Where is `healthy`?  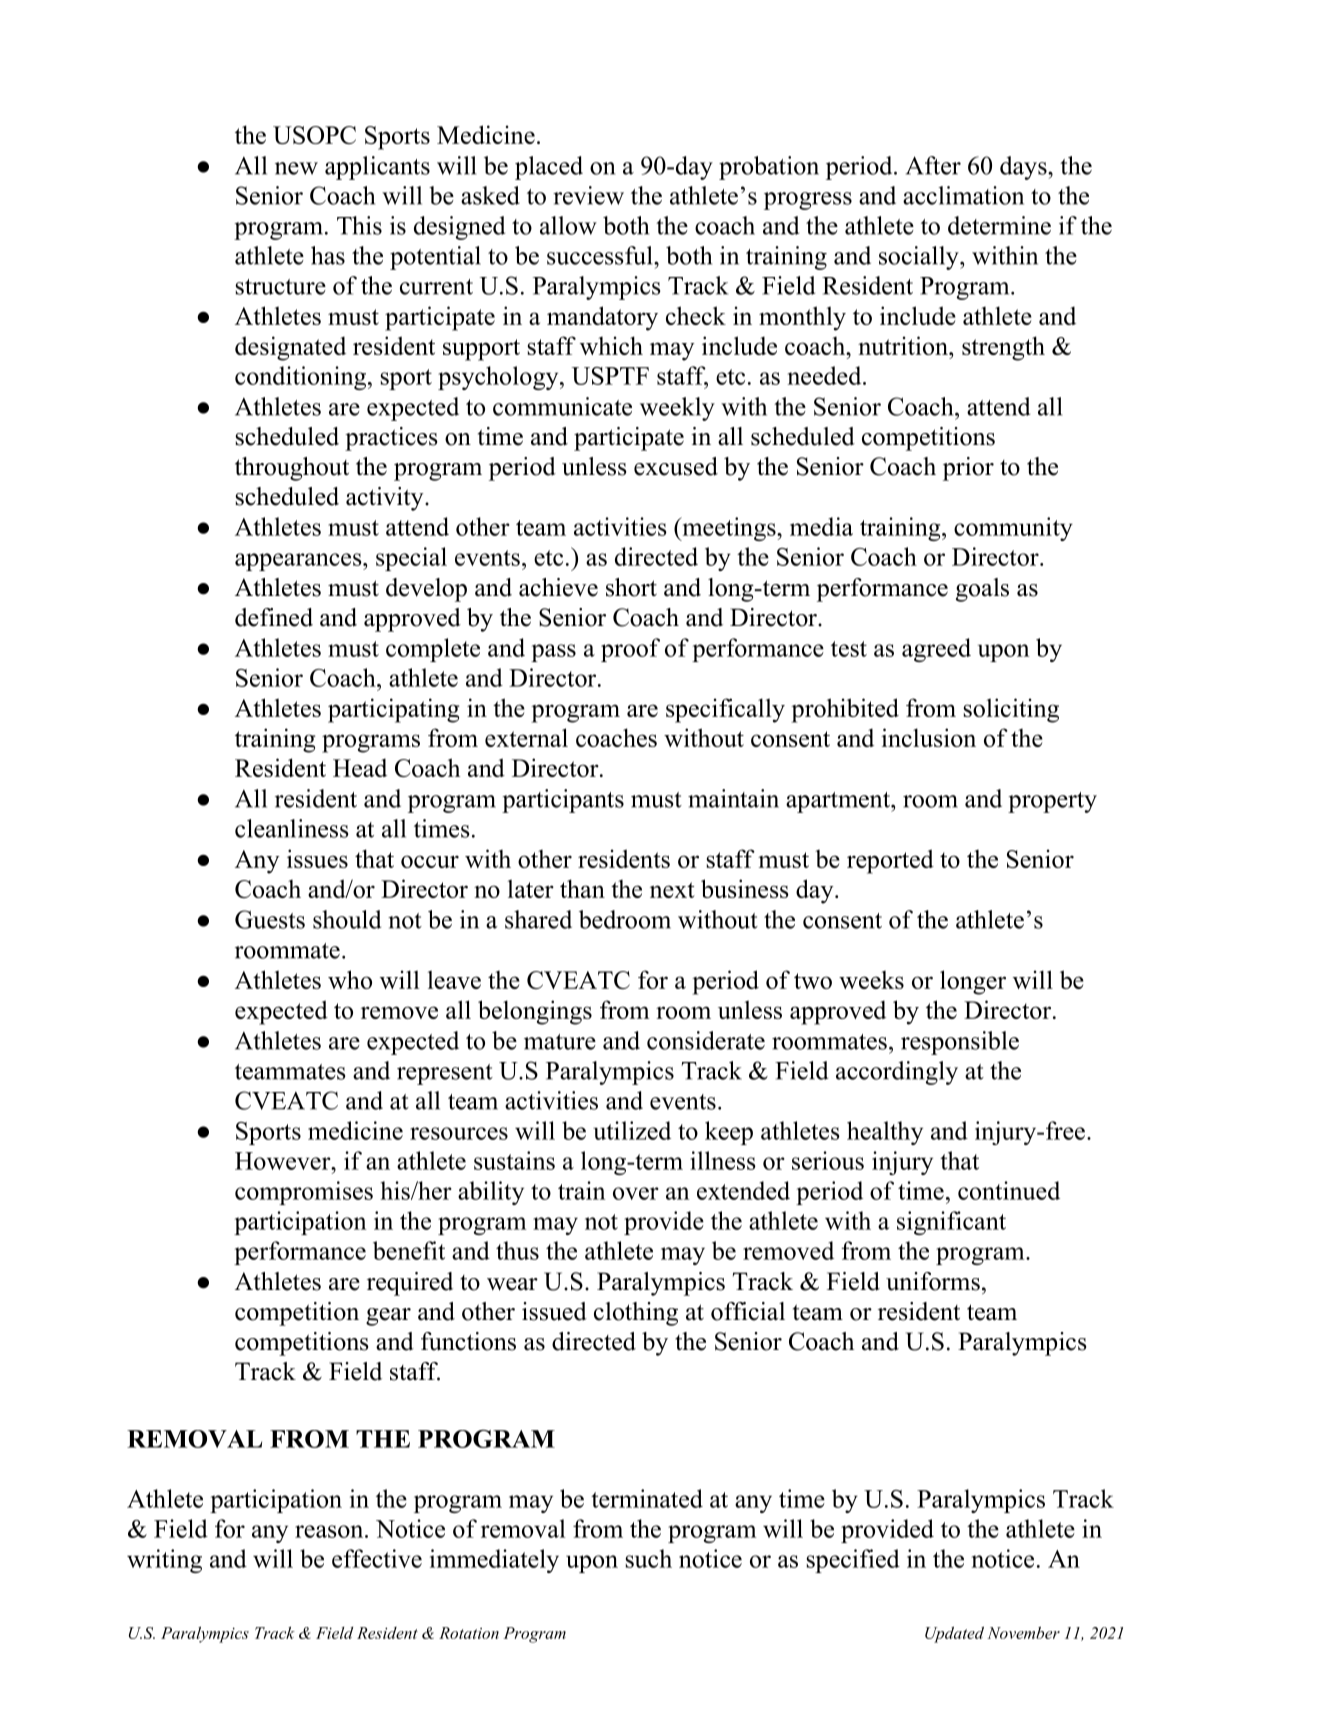
healthy is located at coordinates (885, 1133).
